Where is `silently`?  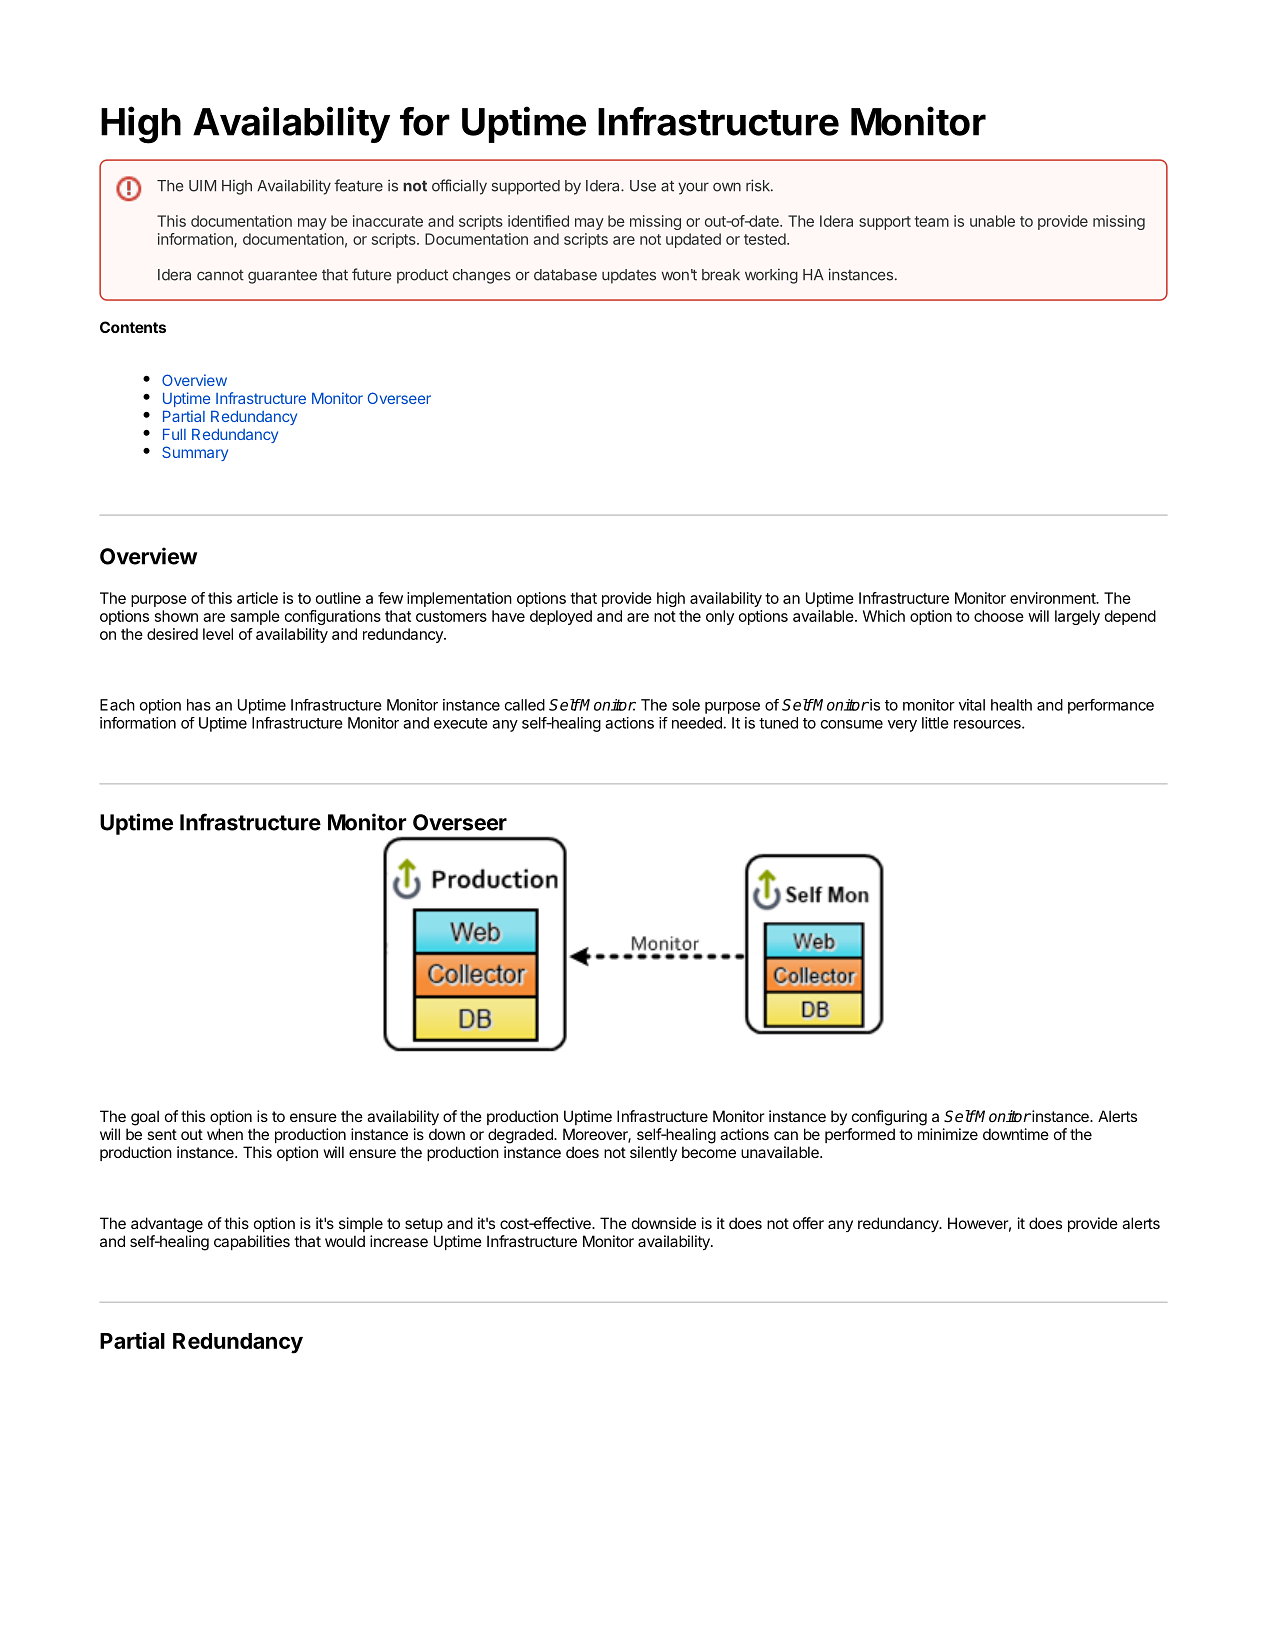
silently is located at coordinates (653, 1153).
